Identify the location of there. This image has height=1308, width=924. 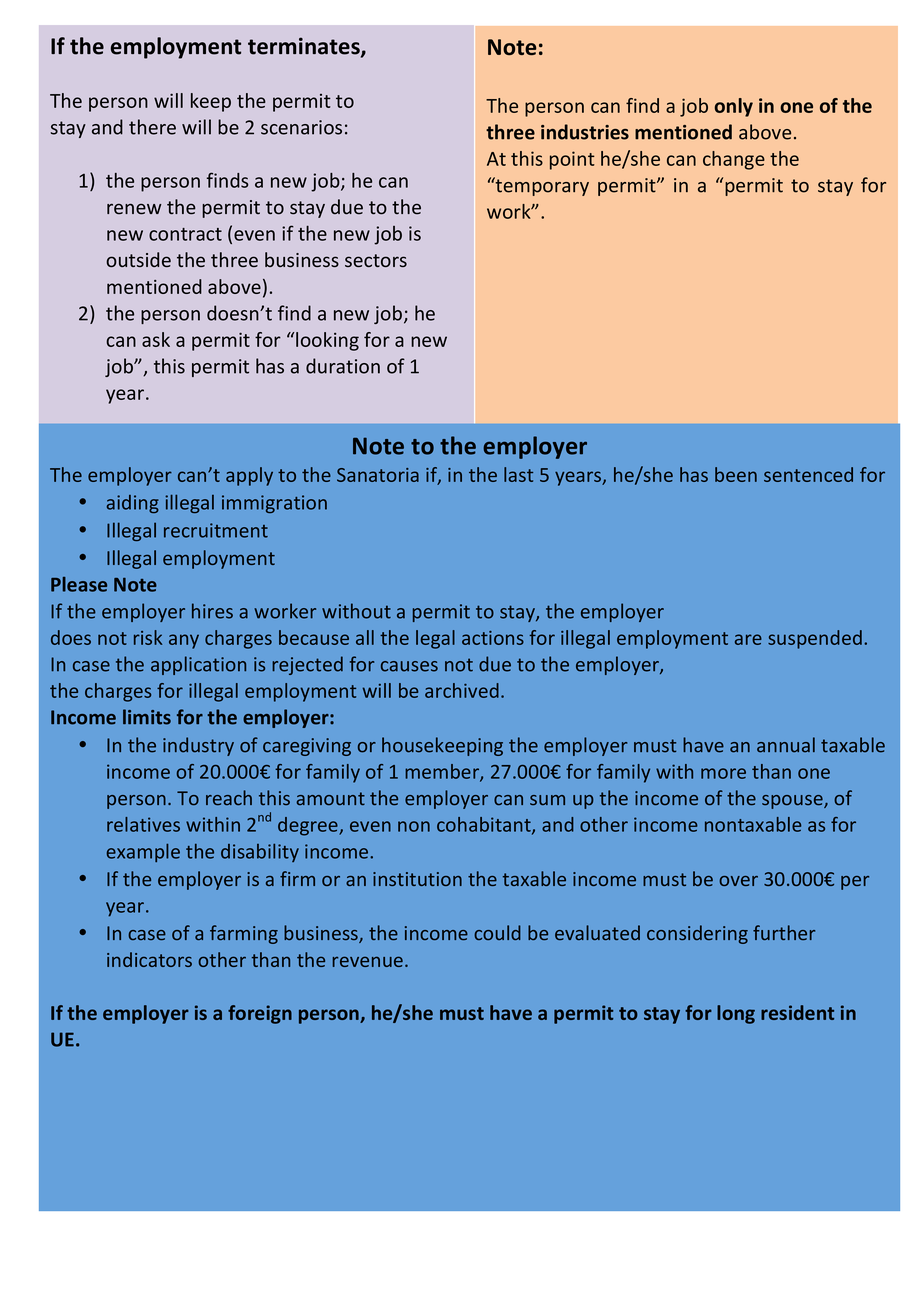
(152, 127).
